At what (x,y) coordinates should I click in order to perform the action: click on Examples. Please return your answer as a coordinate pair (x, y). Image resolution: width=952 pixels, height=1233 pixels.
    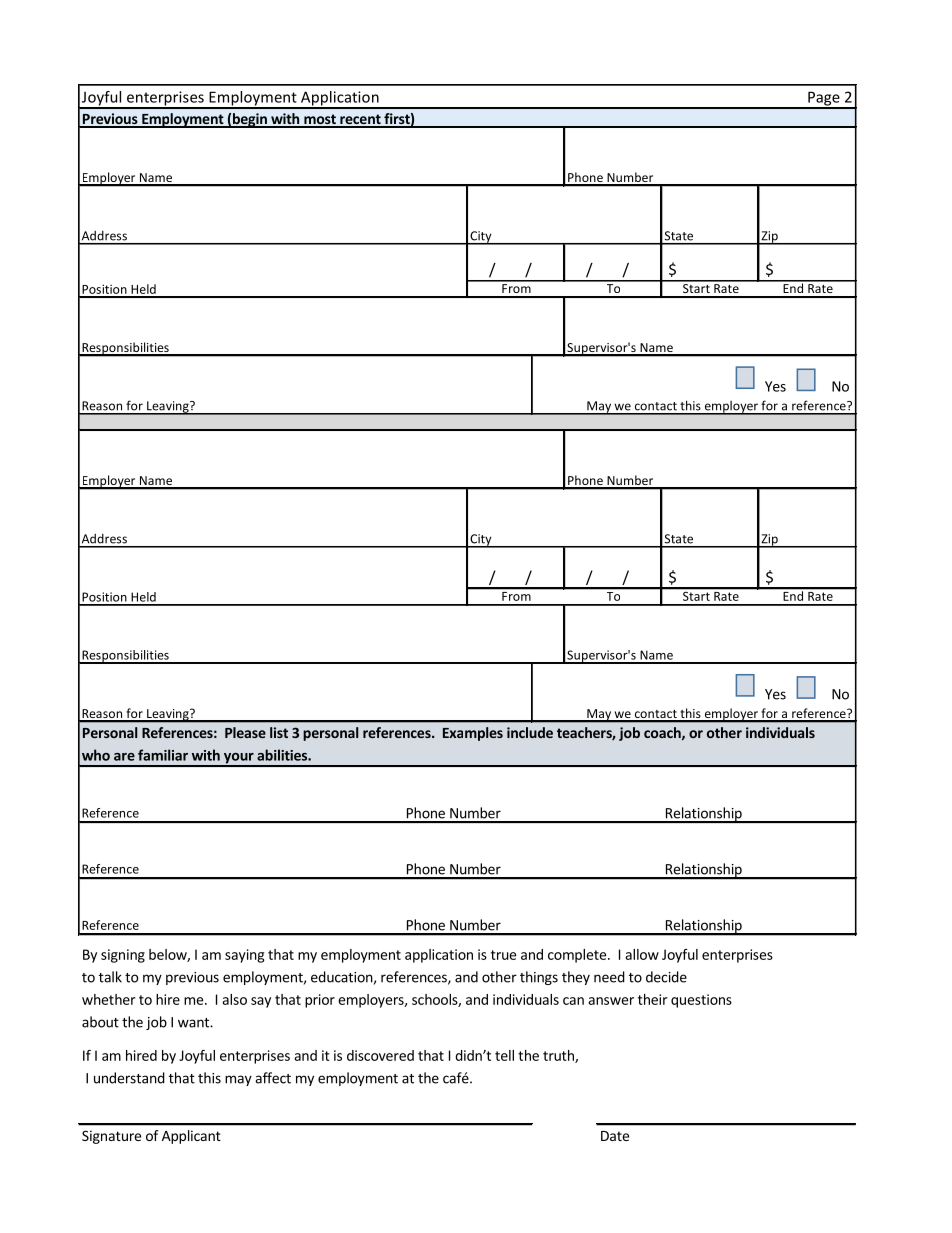
    Looking at the image, I should click on (473, 734).
